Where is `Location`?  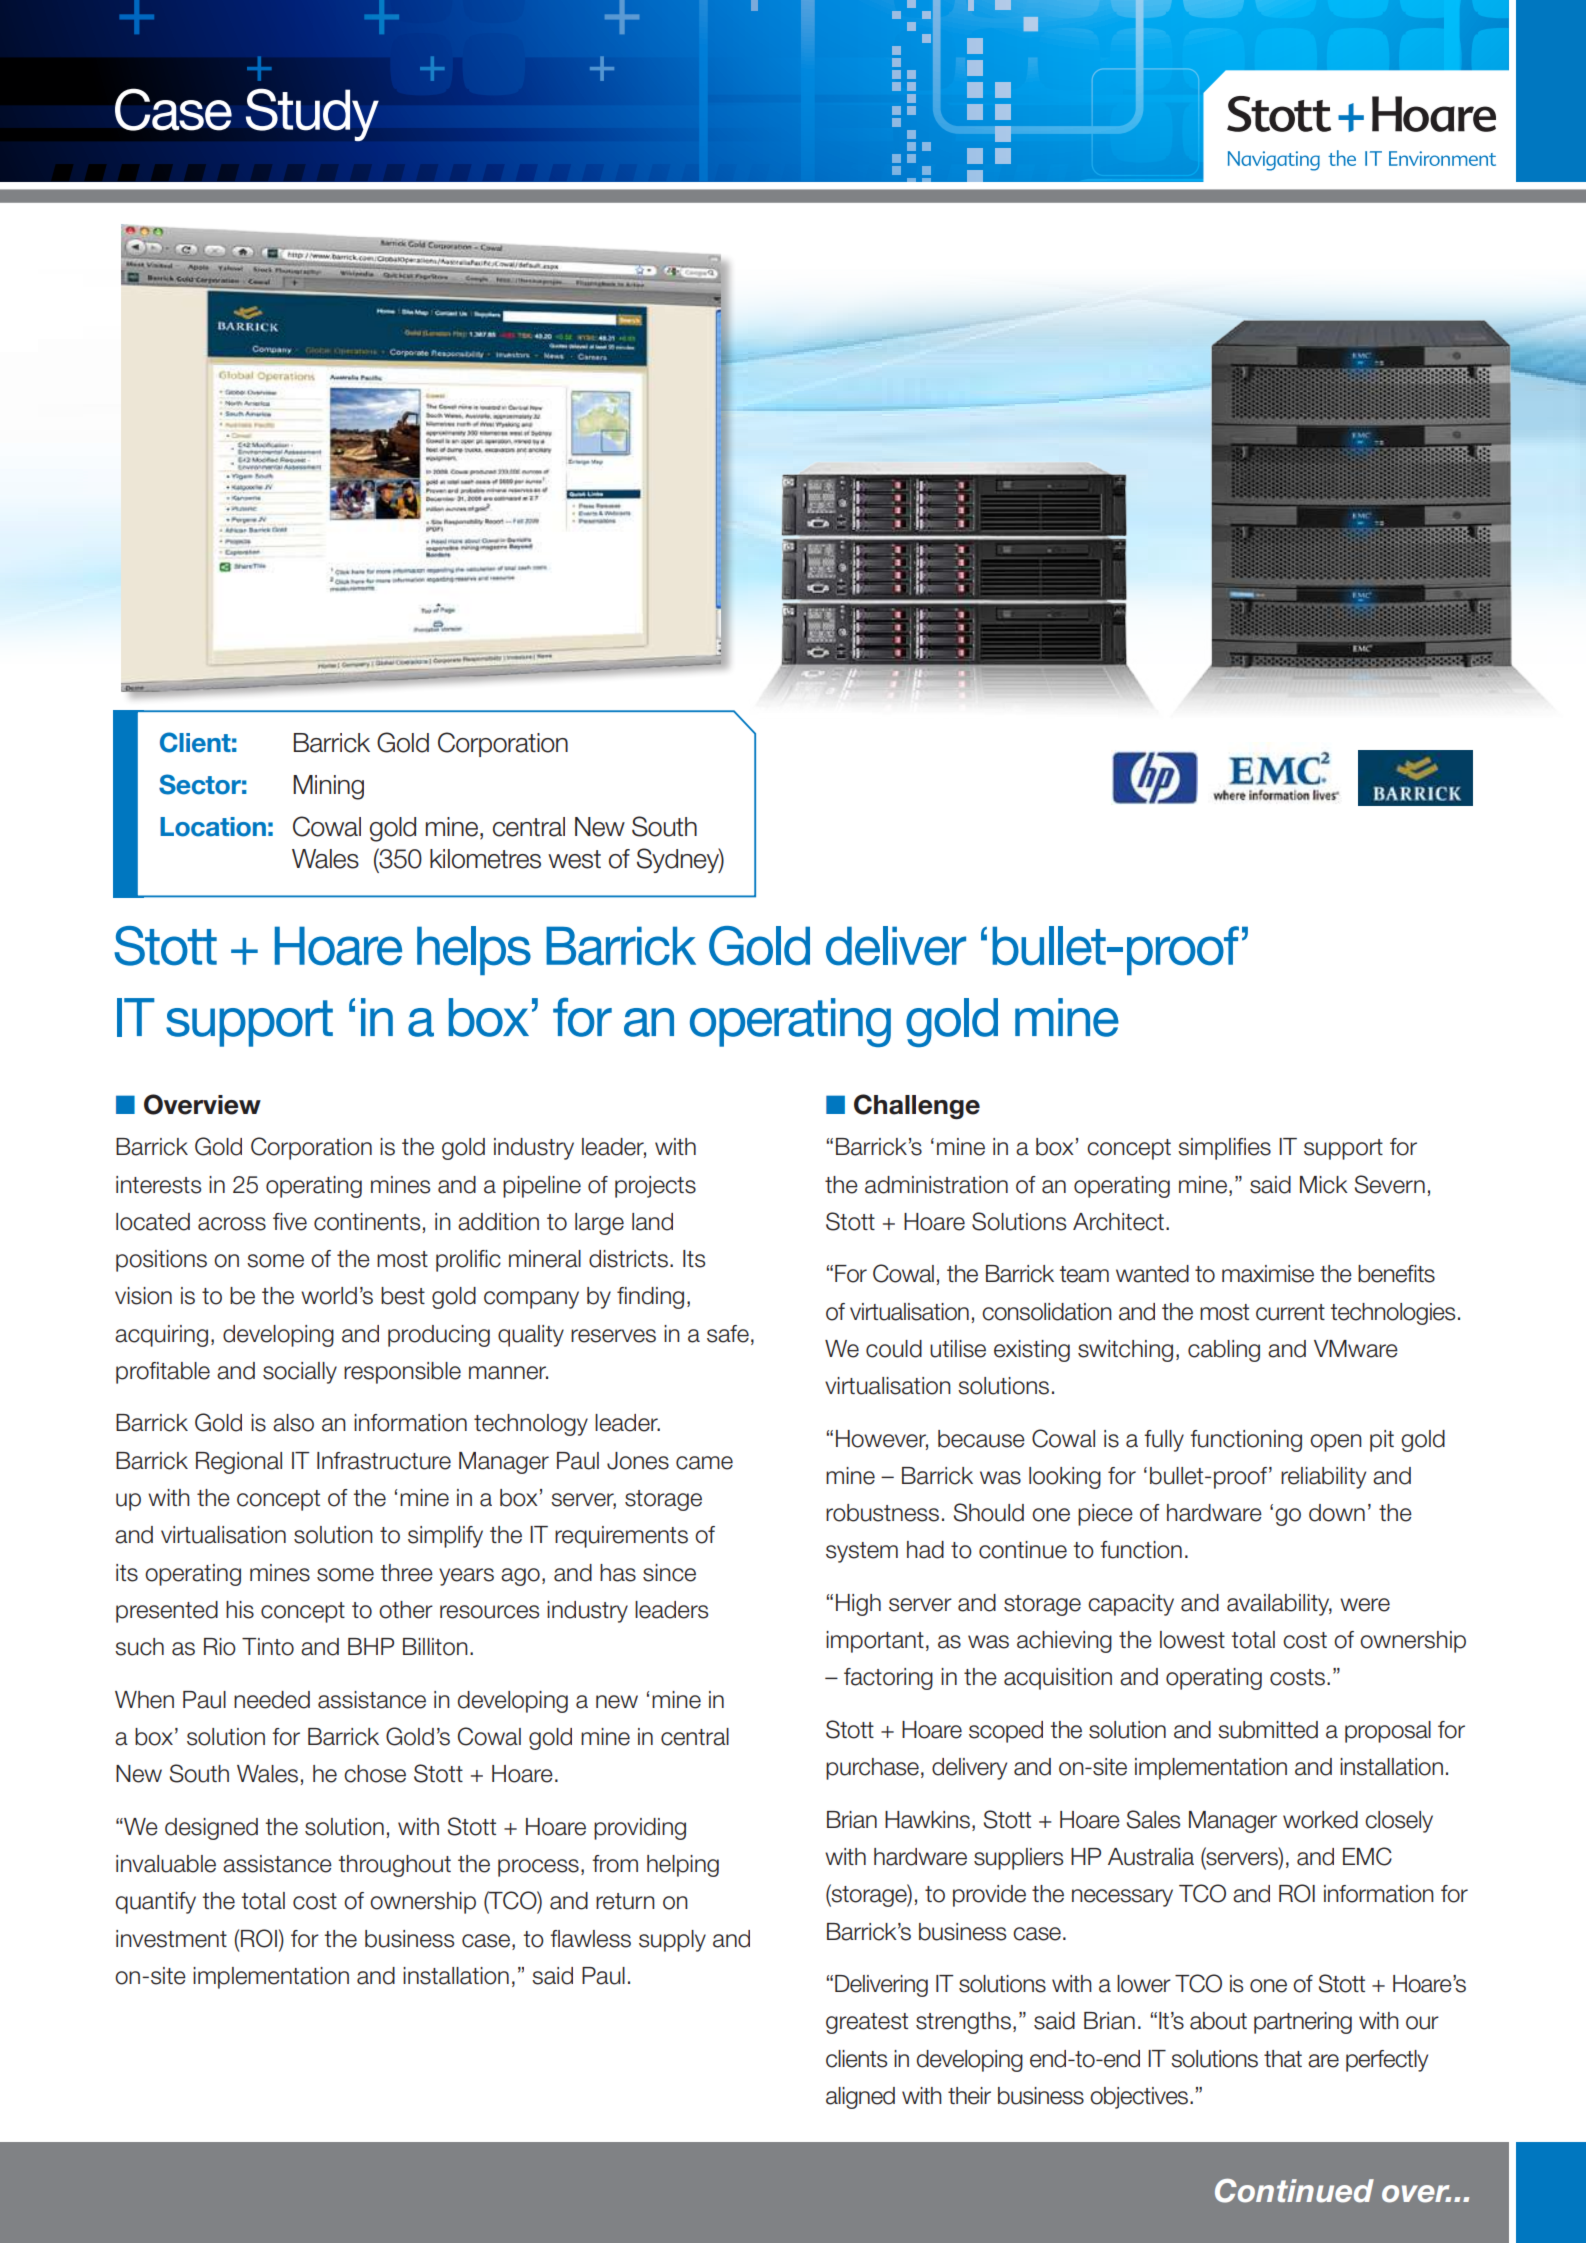
Location is located at coordinates (213, 827).
